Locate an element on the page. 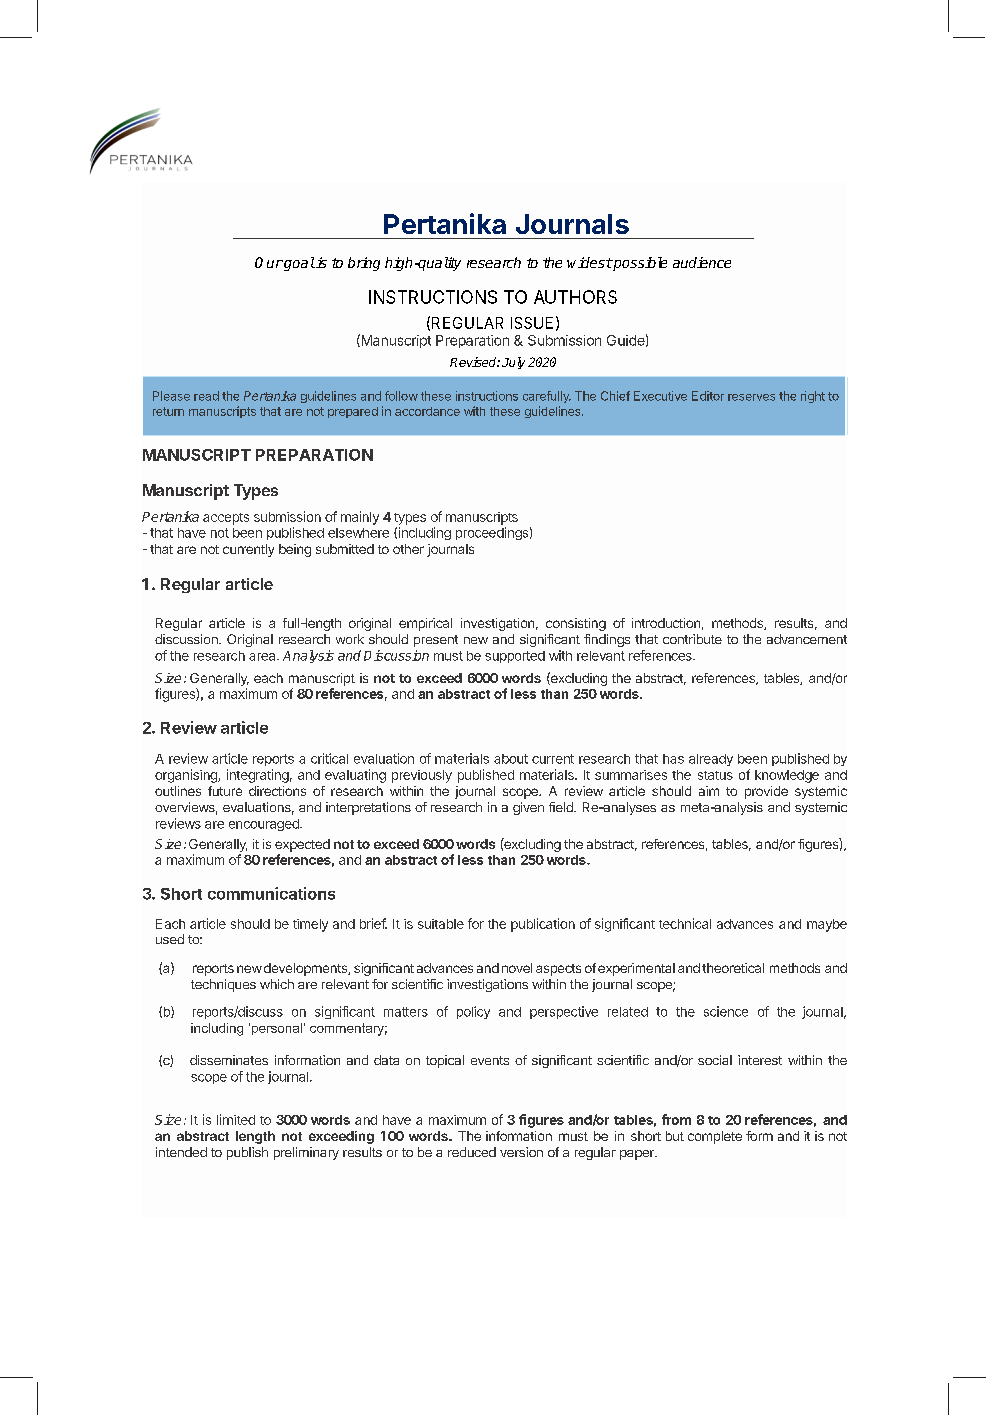  techniques is located at coordinates (223, 985).
